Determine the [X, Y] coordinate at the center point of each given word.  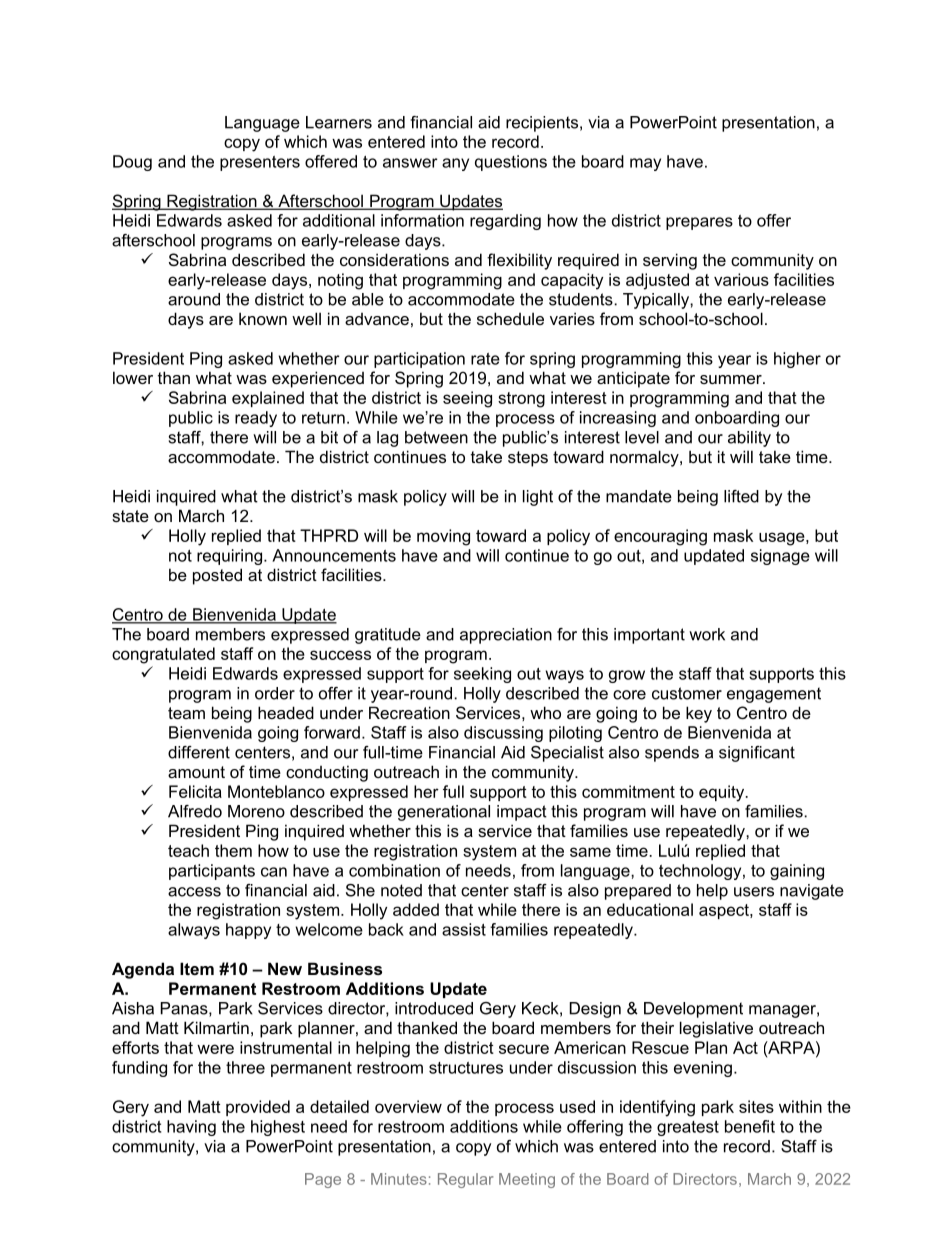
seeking [482, 675]
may [645, 164]
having [191, 1128]
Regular [465, 1180]
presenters [260, 163]
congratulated [163, 655]
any [455, 164]
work [707, 634]
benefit [750, 1126]
